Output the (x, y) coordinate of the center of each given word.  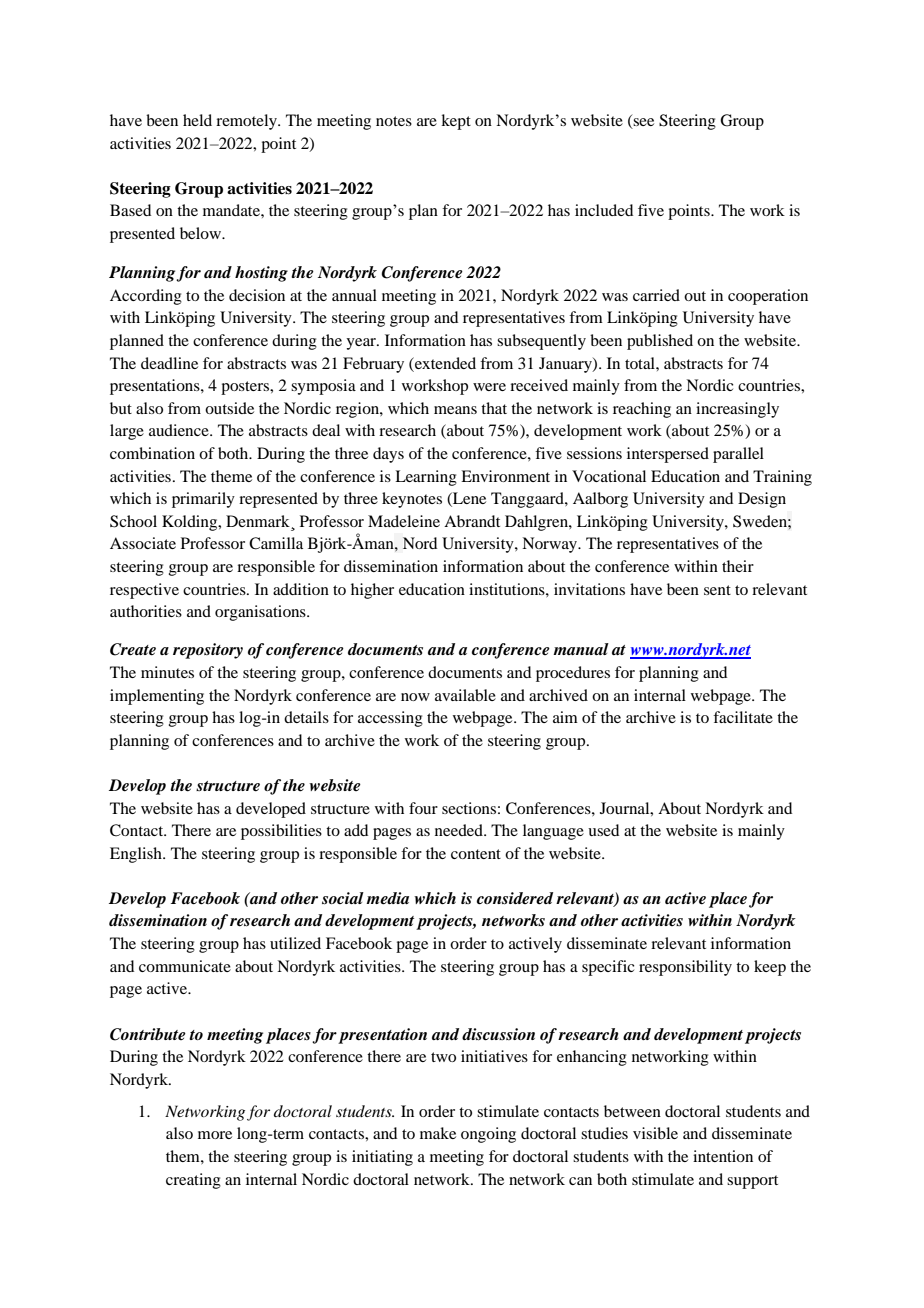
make (438, 1133)
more (215, 1135)
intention (723, 1156)
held (197, 120)
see (643, 123)
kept (456, 122)
